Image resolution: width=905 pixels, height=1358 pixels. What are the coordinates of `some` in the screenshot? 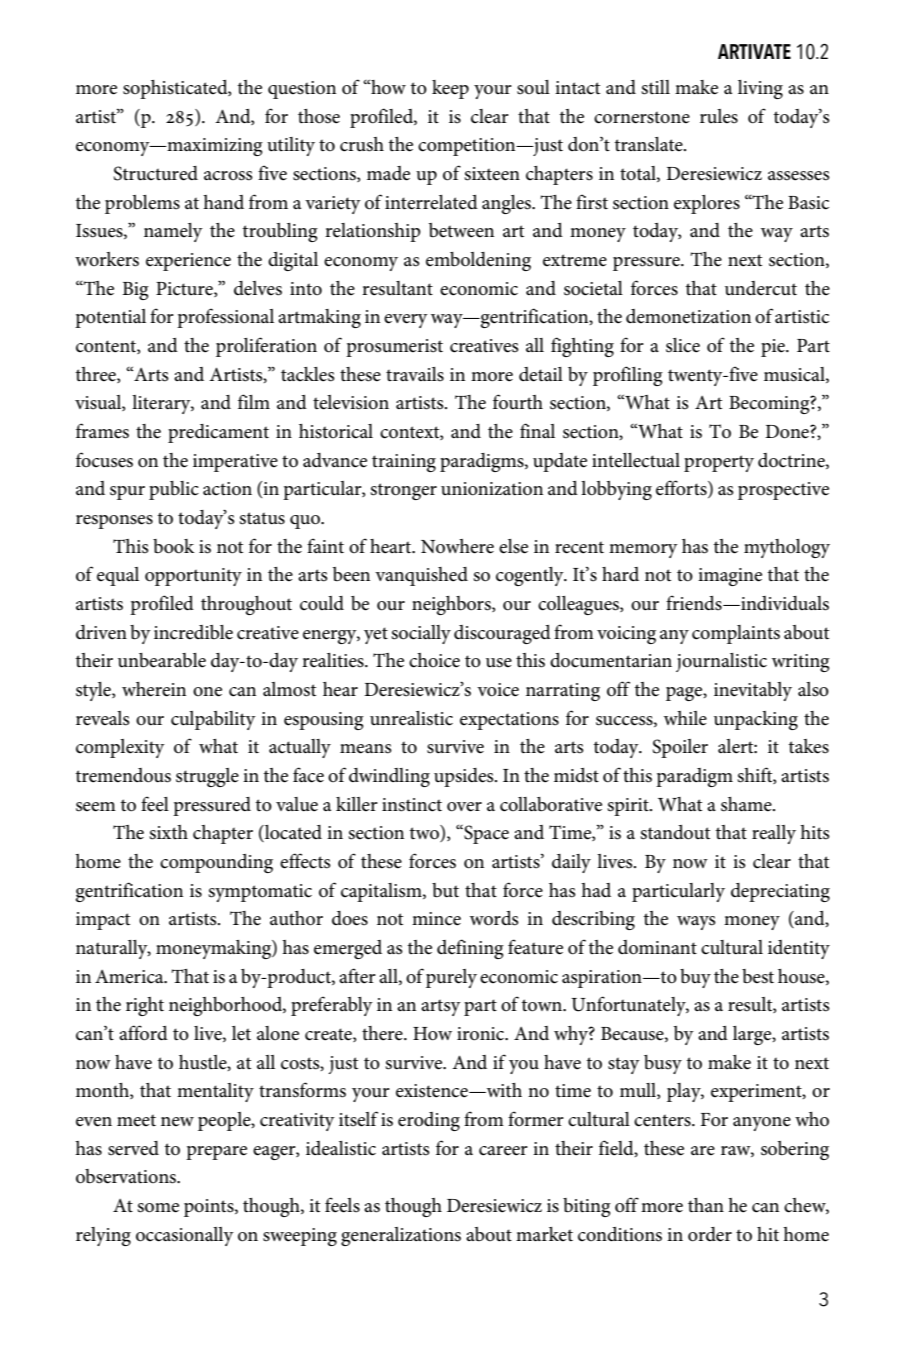 It's located at (158, 1208).
